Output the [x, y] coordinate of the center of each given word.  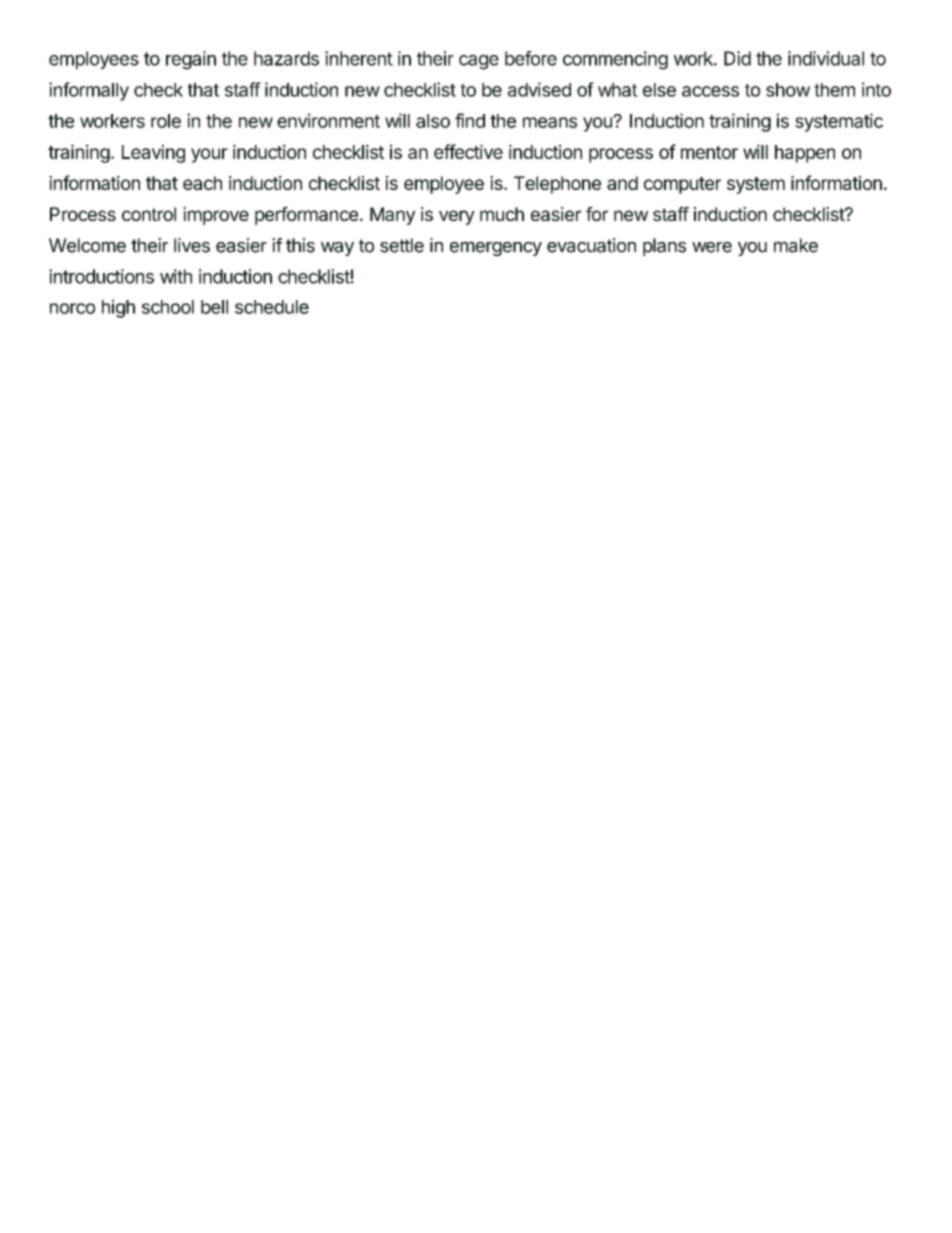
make [796, 245]
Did [737, 58]
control [149, 214]
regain [191, 60]
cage [479, 62]
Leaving [153, 153]
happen [805, 154]
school [168, 307]
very [457, 217]
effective [468, 151]
